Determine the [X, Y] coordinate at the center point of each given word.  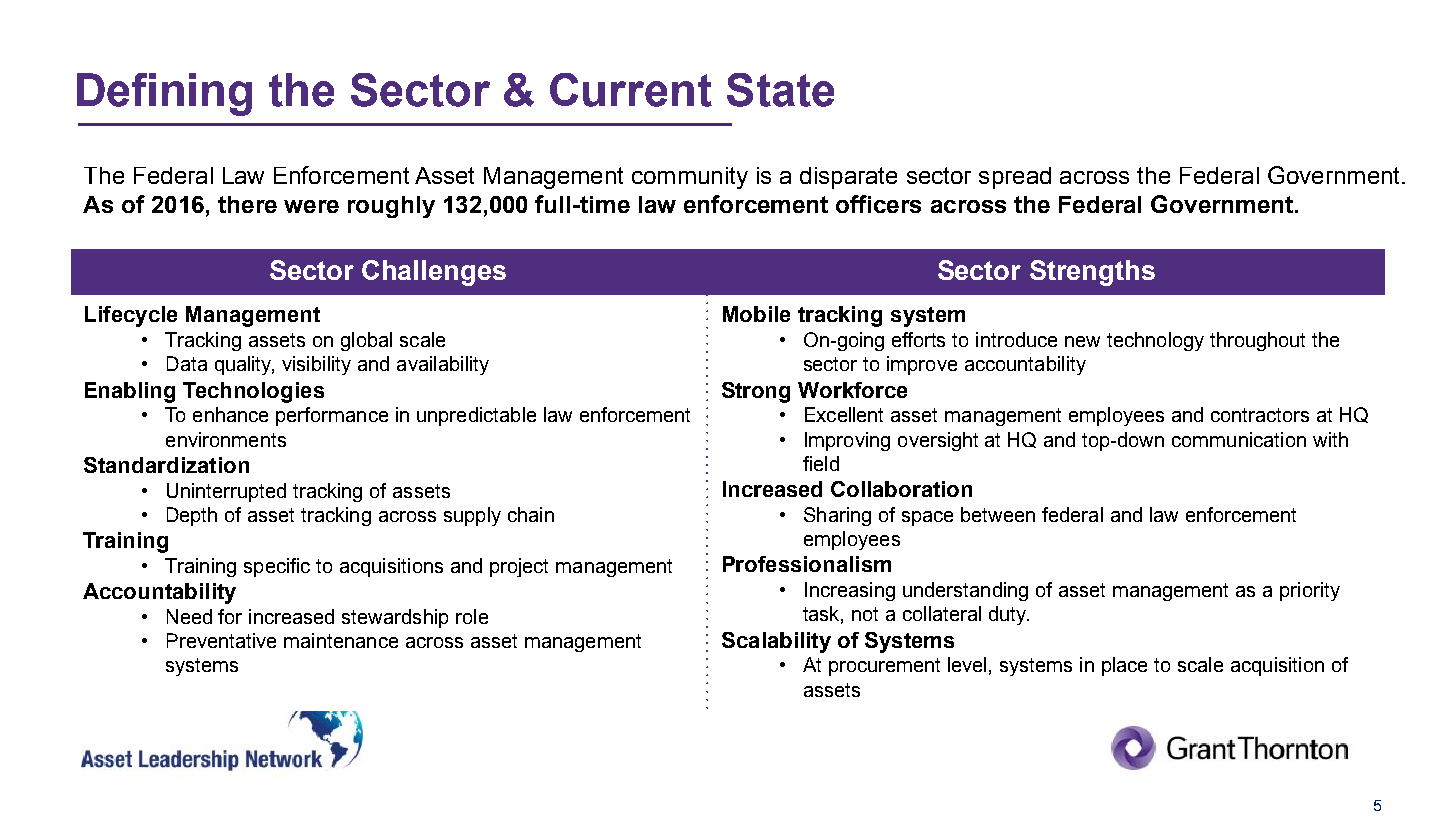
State [780, 90]
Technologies [253, 392]
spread [1015, 178]
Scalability [776, 642]
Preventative [221, 640]
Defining [164, 94]
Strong [756, 392]
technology [1155, 341]
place [1124, 666]
